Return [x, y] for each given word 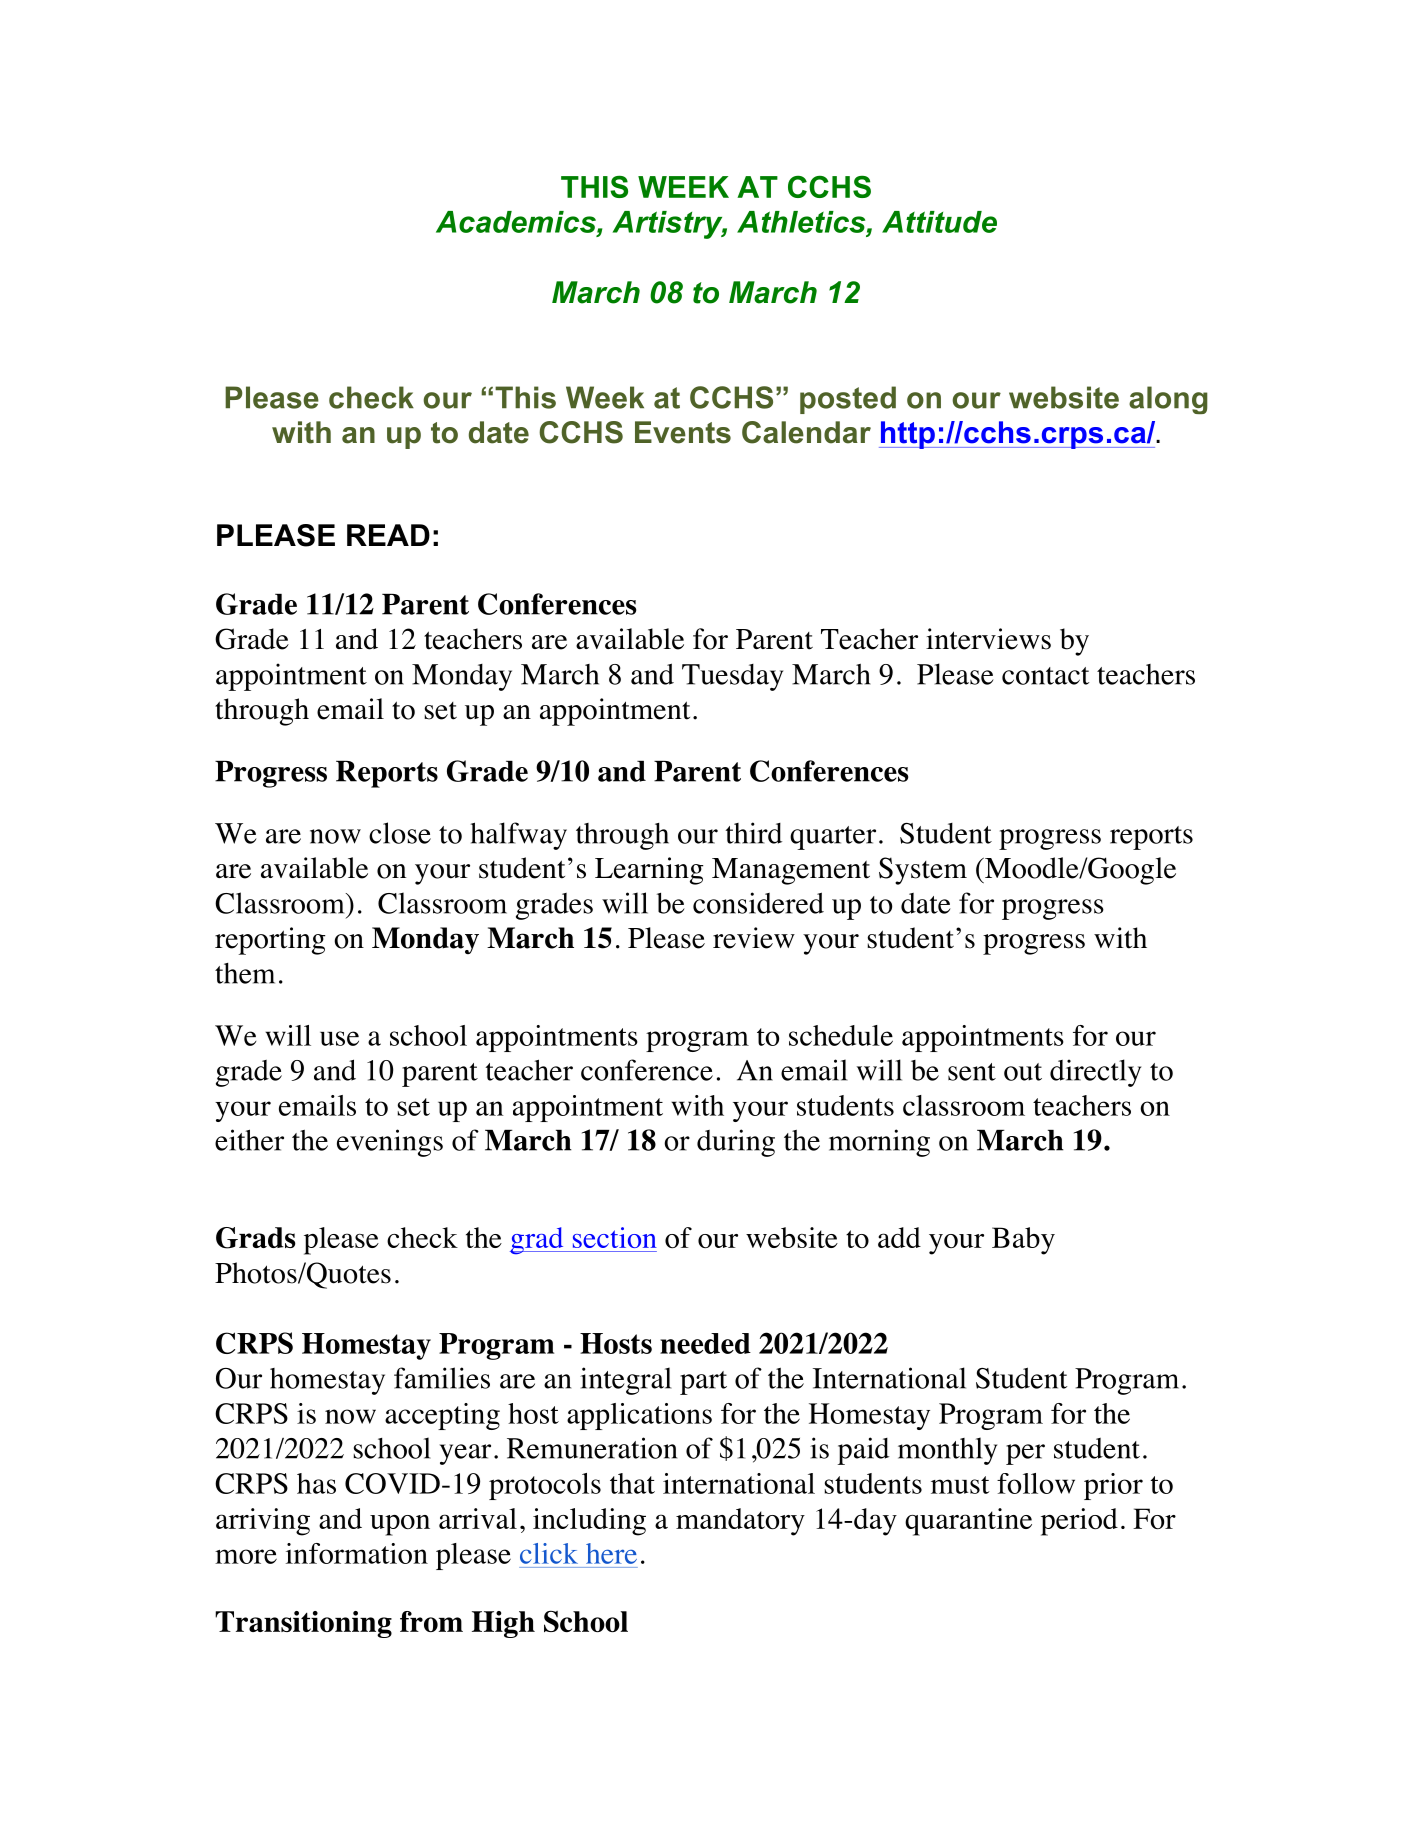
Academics [517, 222]
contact [1045, 676]
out [1023, 1072]
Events [683, 432]
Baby [1023, 1241]
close [400, 833]
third [753, 833]
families [442, 1378]
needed [705, 1343]
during [736, 1143]
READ [388, 535]
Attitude [939, 222]
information [357, 1553]
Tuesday [732, 677]
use [339, 1038]
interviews [988, 639]
